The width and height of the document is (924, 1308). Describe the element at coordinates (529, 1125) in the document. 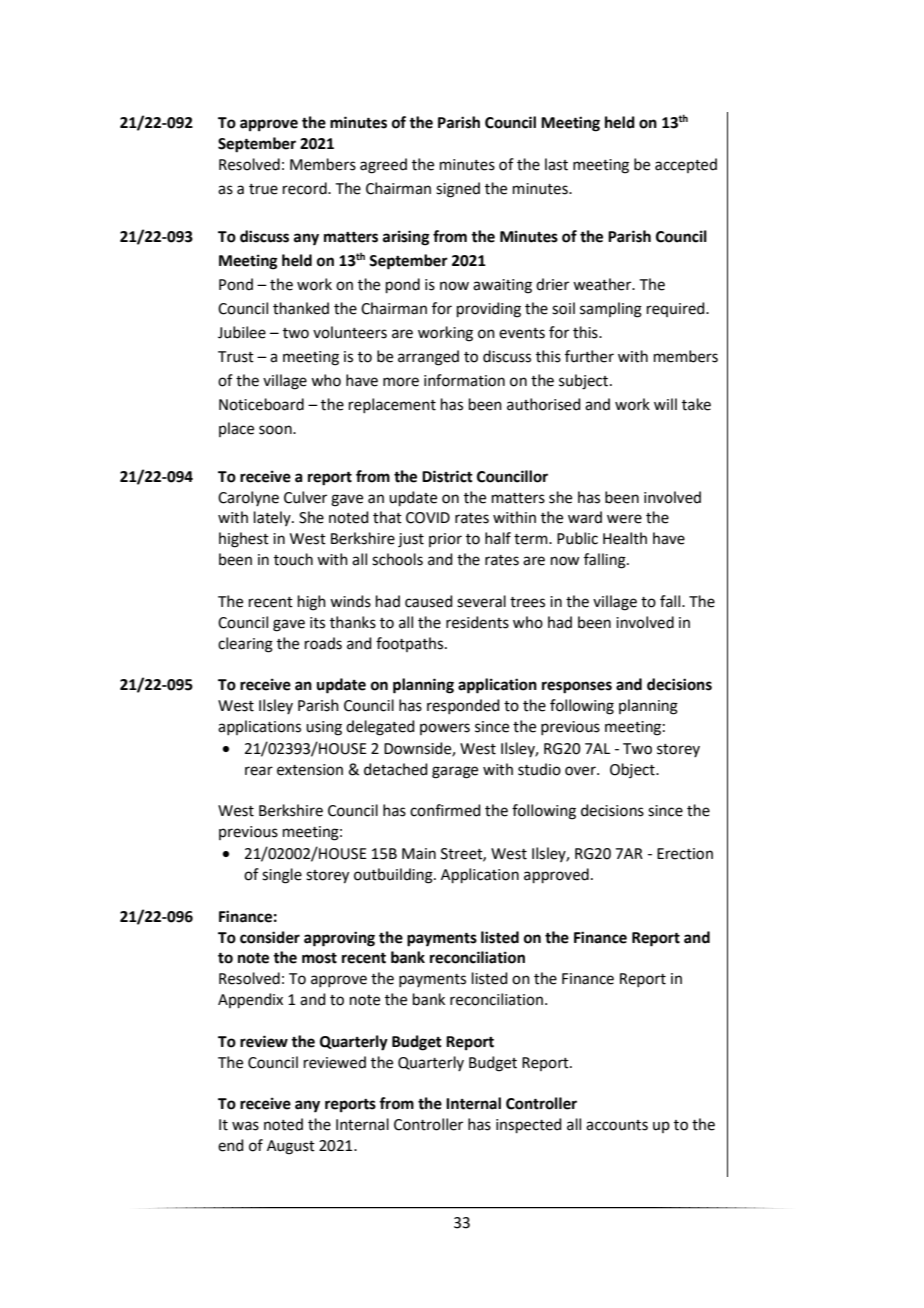

I see `inspected` at that location.
